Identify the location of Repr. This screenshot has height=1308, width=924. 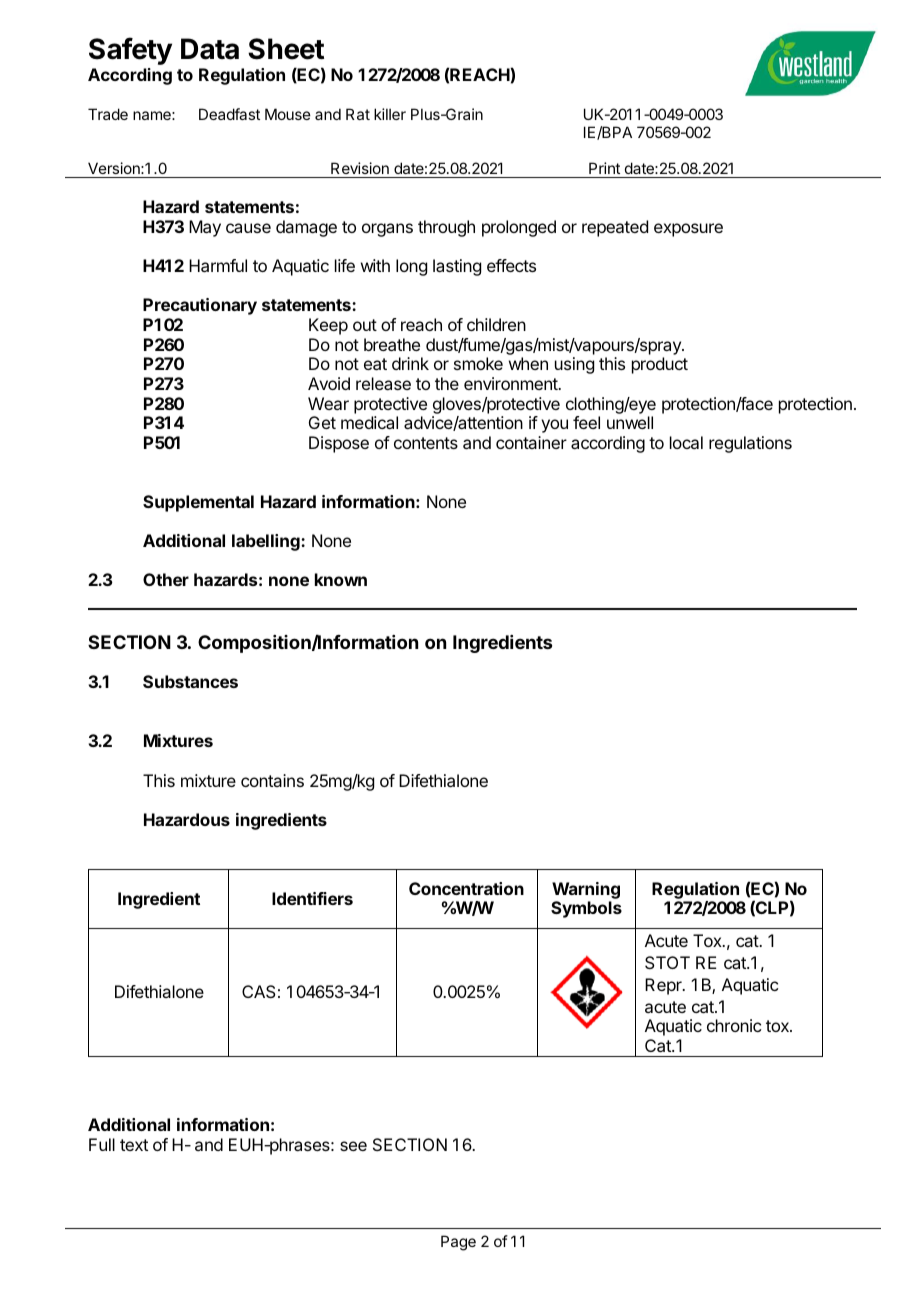
(664, 986).
